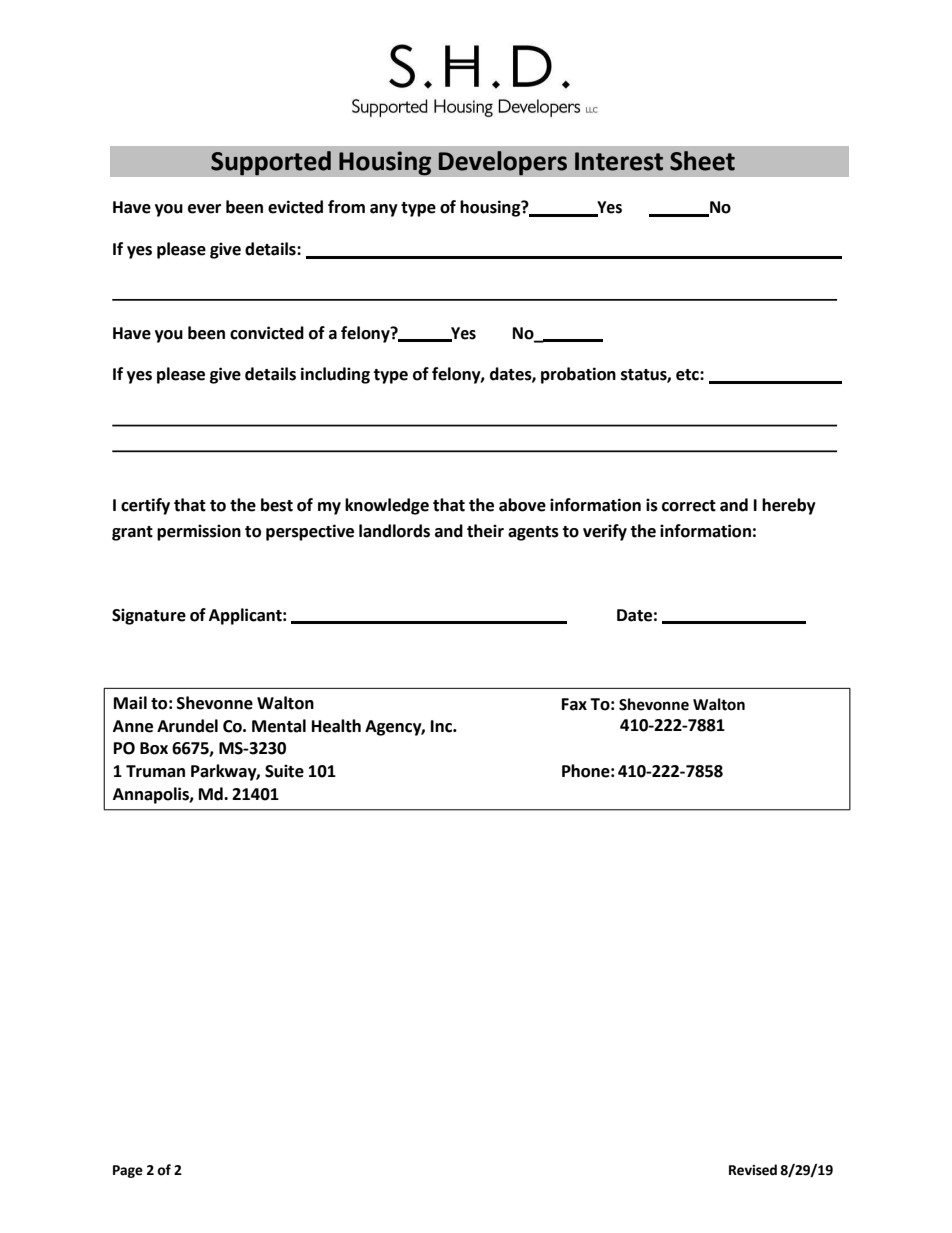  Describe the element at coordinates (199, 532) in the page. I see `permission` at that location.
